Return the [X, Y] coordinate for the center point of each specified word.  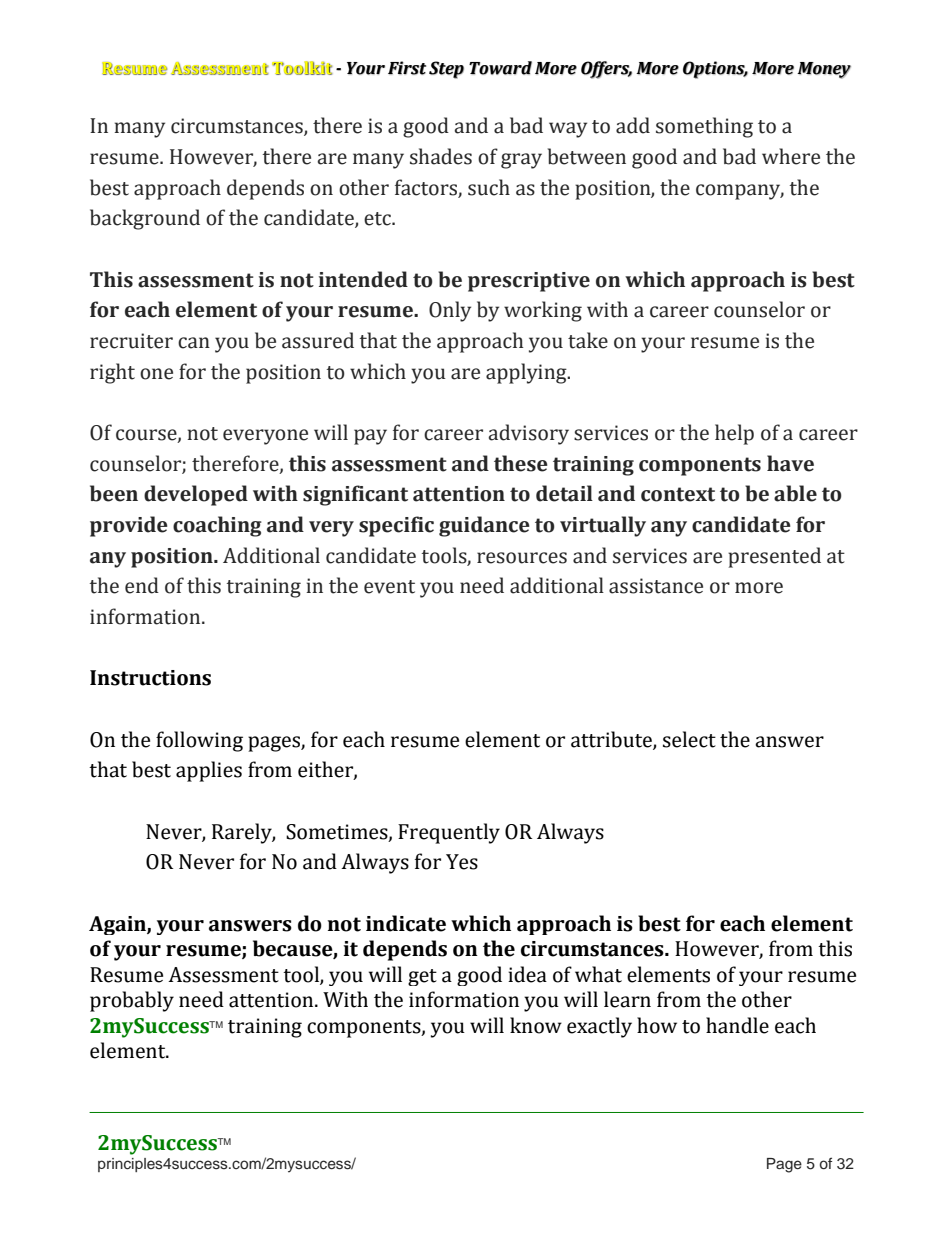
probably [132, 1001]
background [145, 219]
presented [774, 557]
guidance [484, 526]
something [704, 127]
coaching [217, 526]
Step [446, 70]
